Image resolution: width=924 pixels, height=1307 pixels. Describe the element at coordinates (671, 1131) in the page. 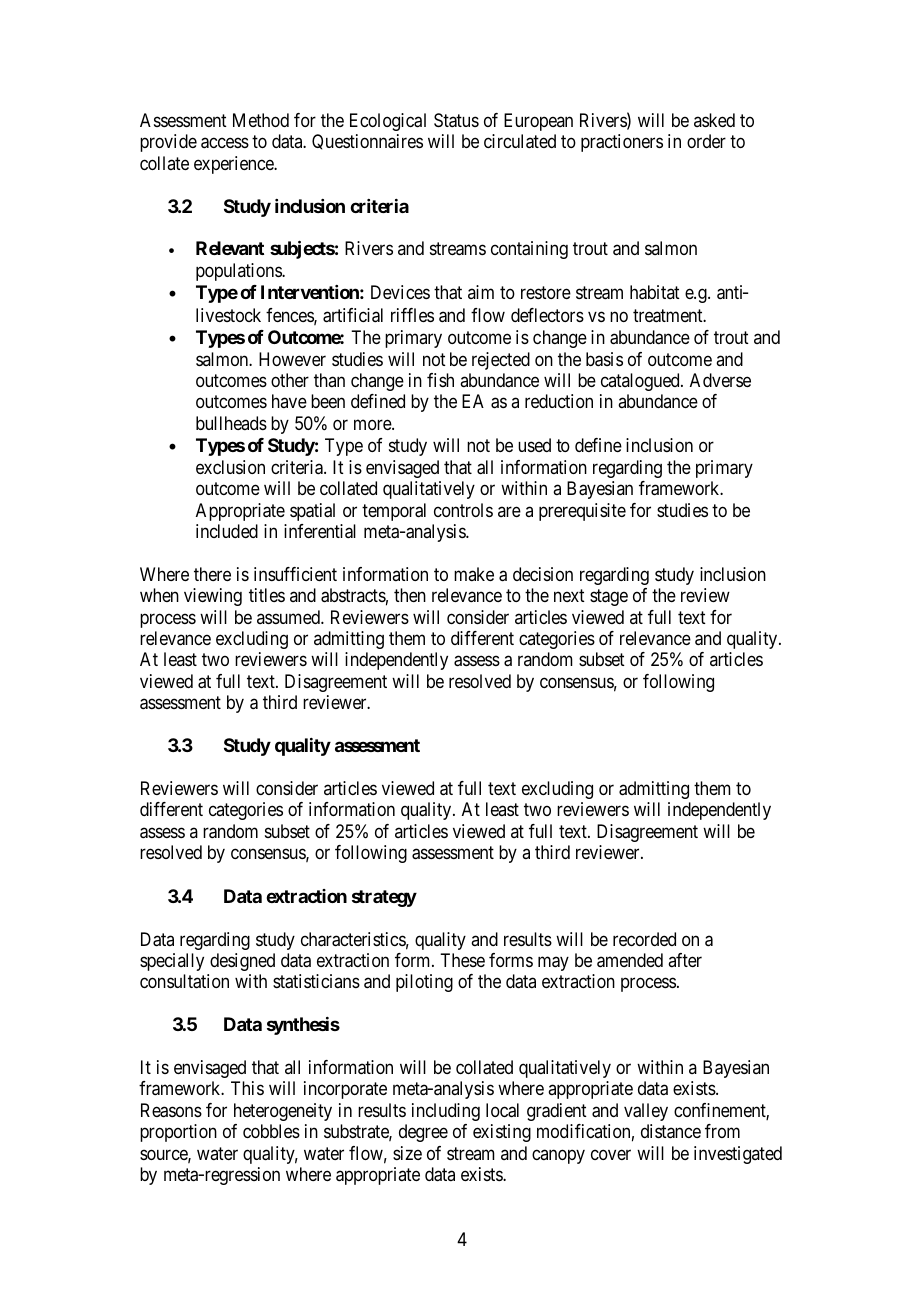

I see `distance` at that location.
